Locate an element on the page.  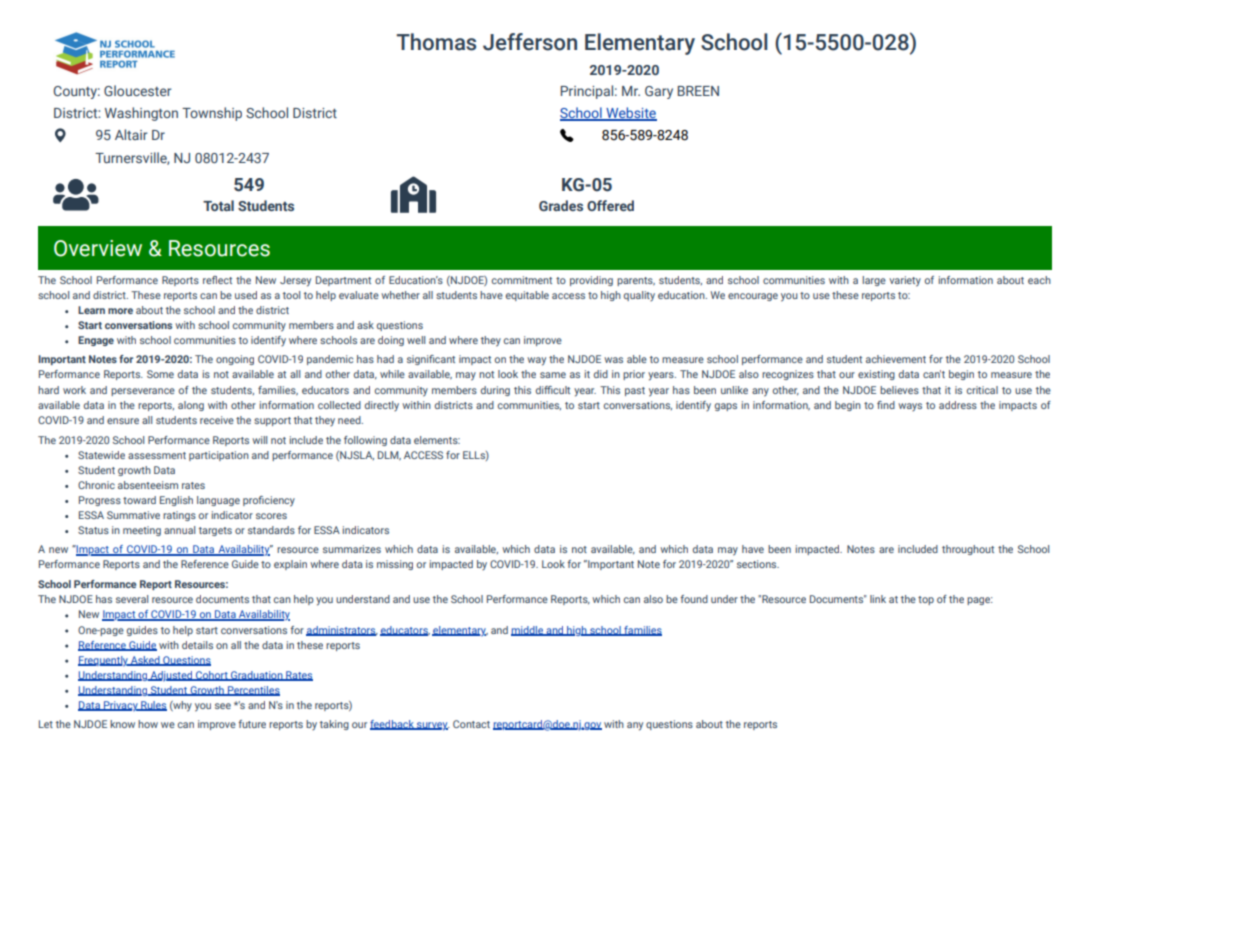
same is located at coordinates (553, 375).
